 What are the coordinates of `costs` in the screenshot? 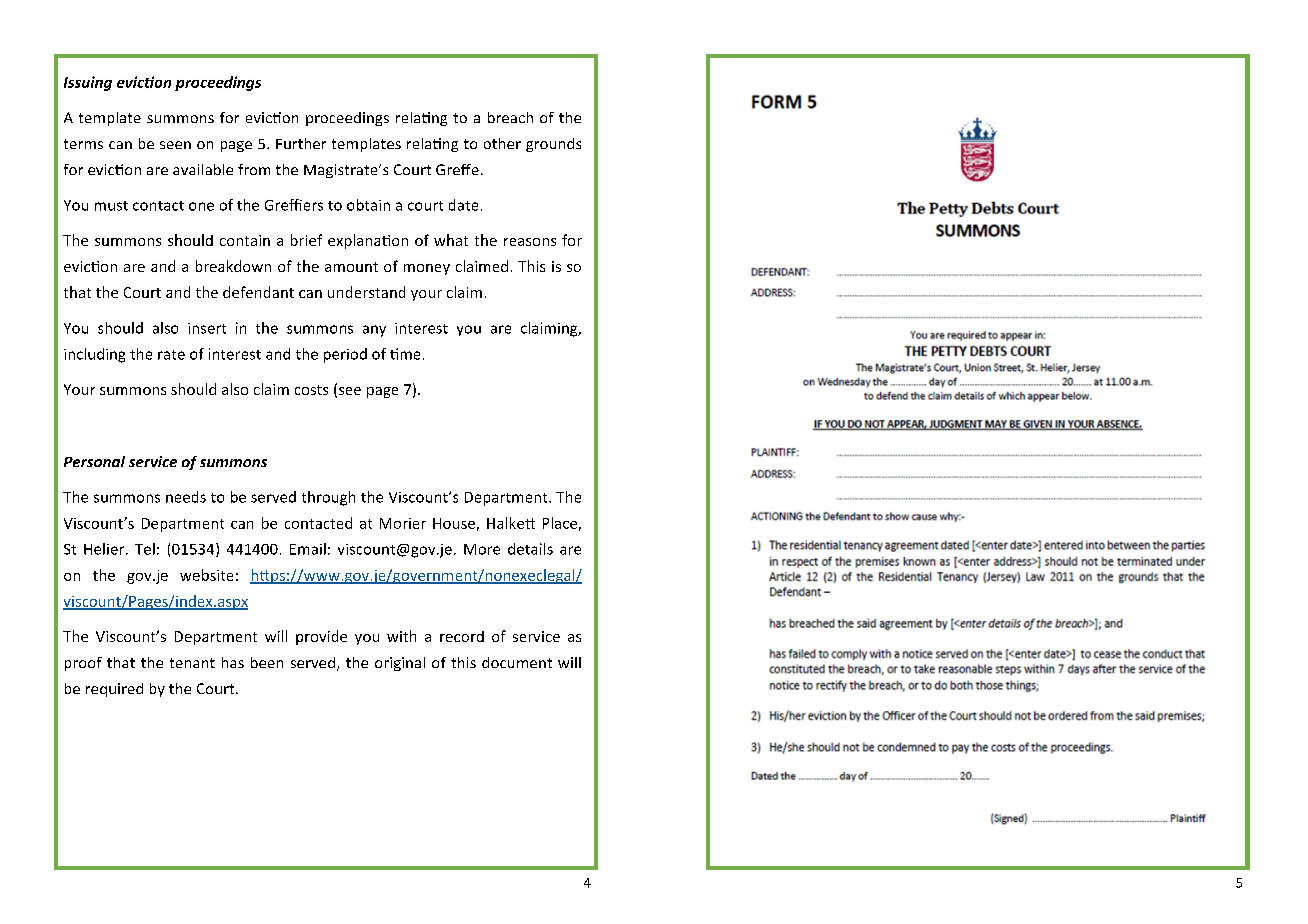 It's located at (311, 390).
